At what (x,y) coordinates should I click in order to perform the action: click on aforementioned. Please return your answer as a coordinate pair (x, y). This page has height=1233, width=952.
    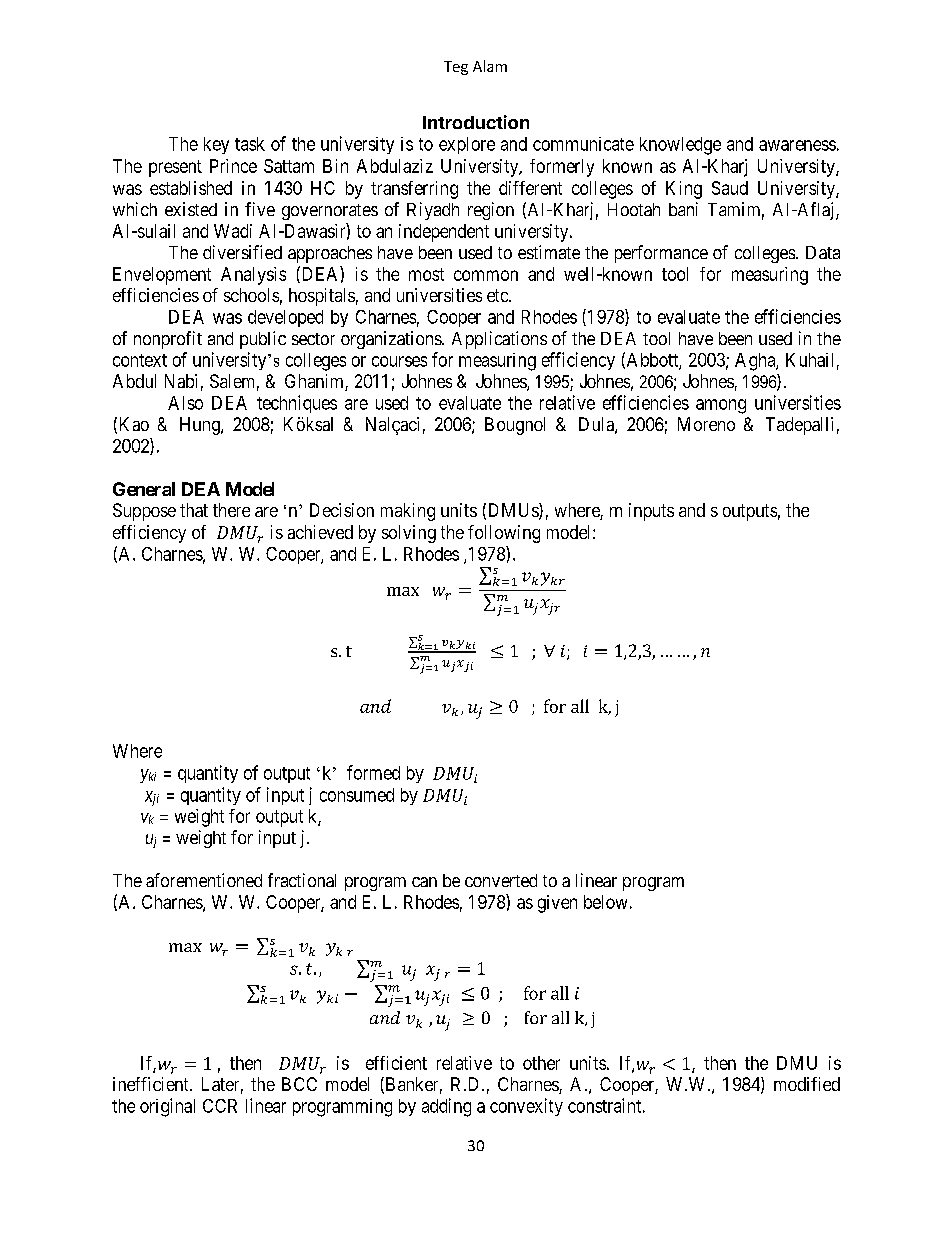
    Looking at the image, I should click on (204, 880).
